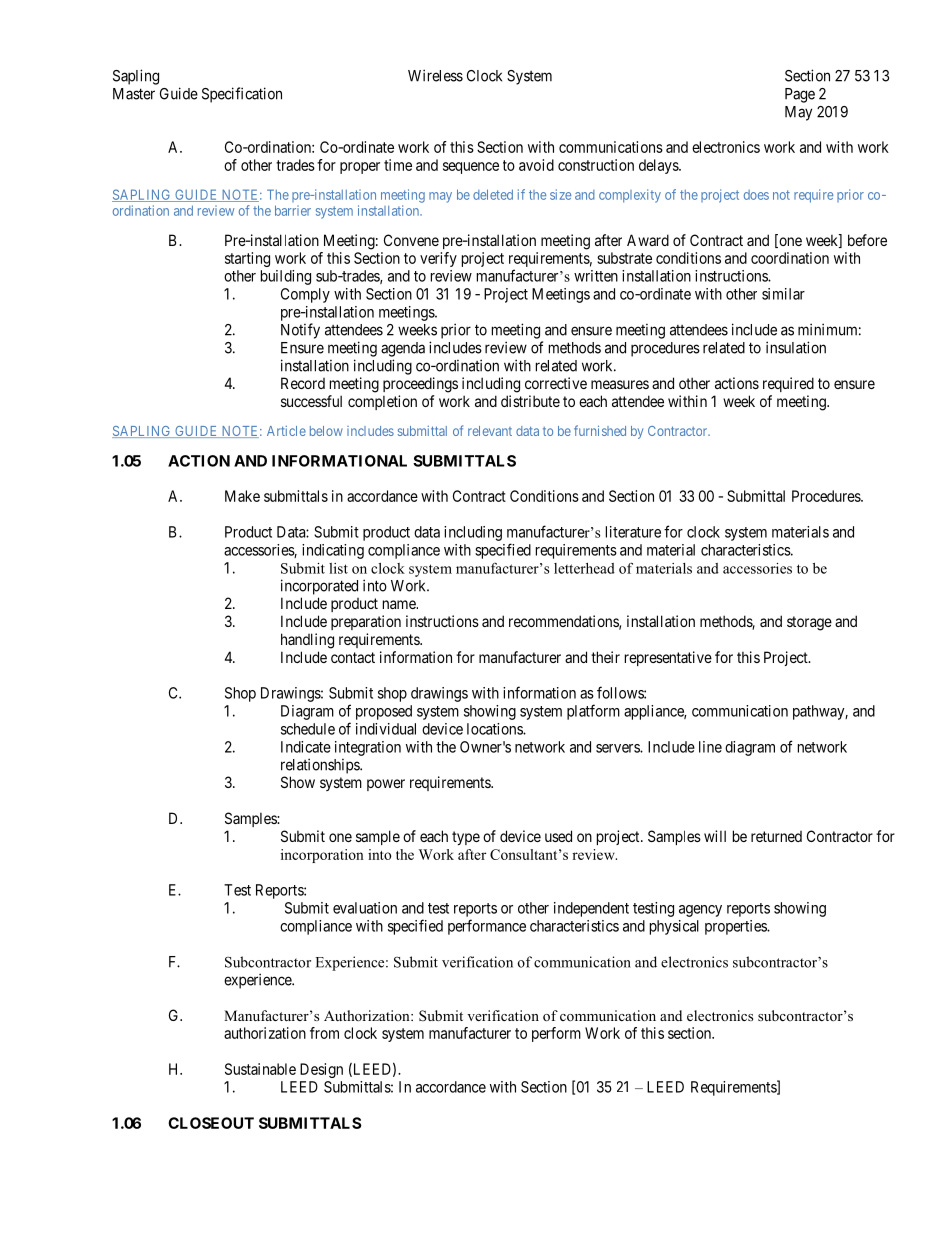  I want to click on from, so click(324, 1033).
